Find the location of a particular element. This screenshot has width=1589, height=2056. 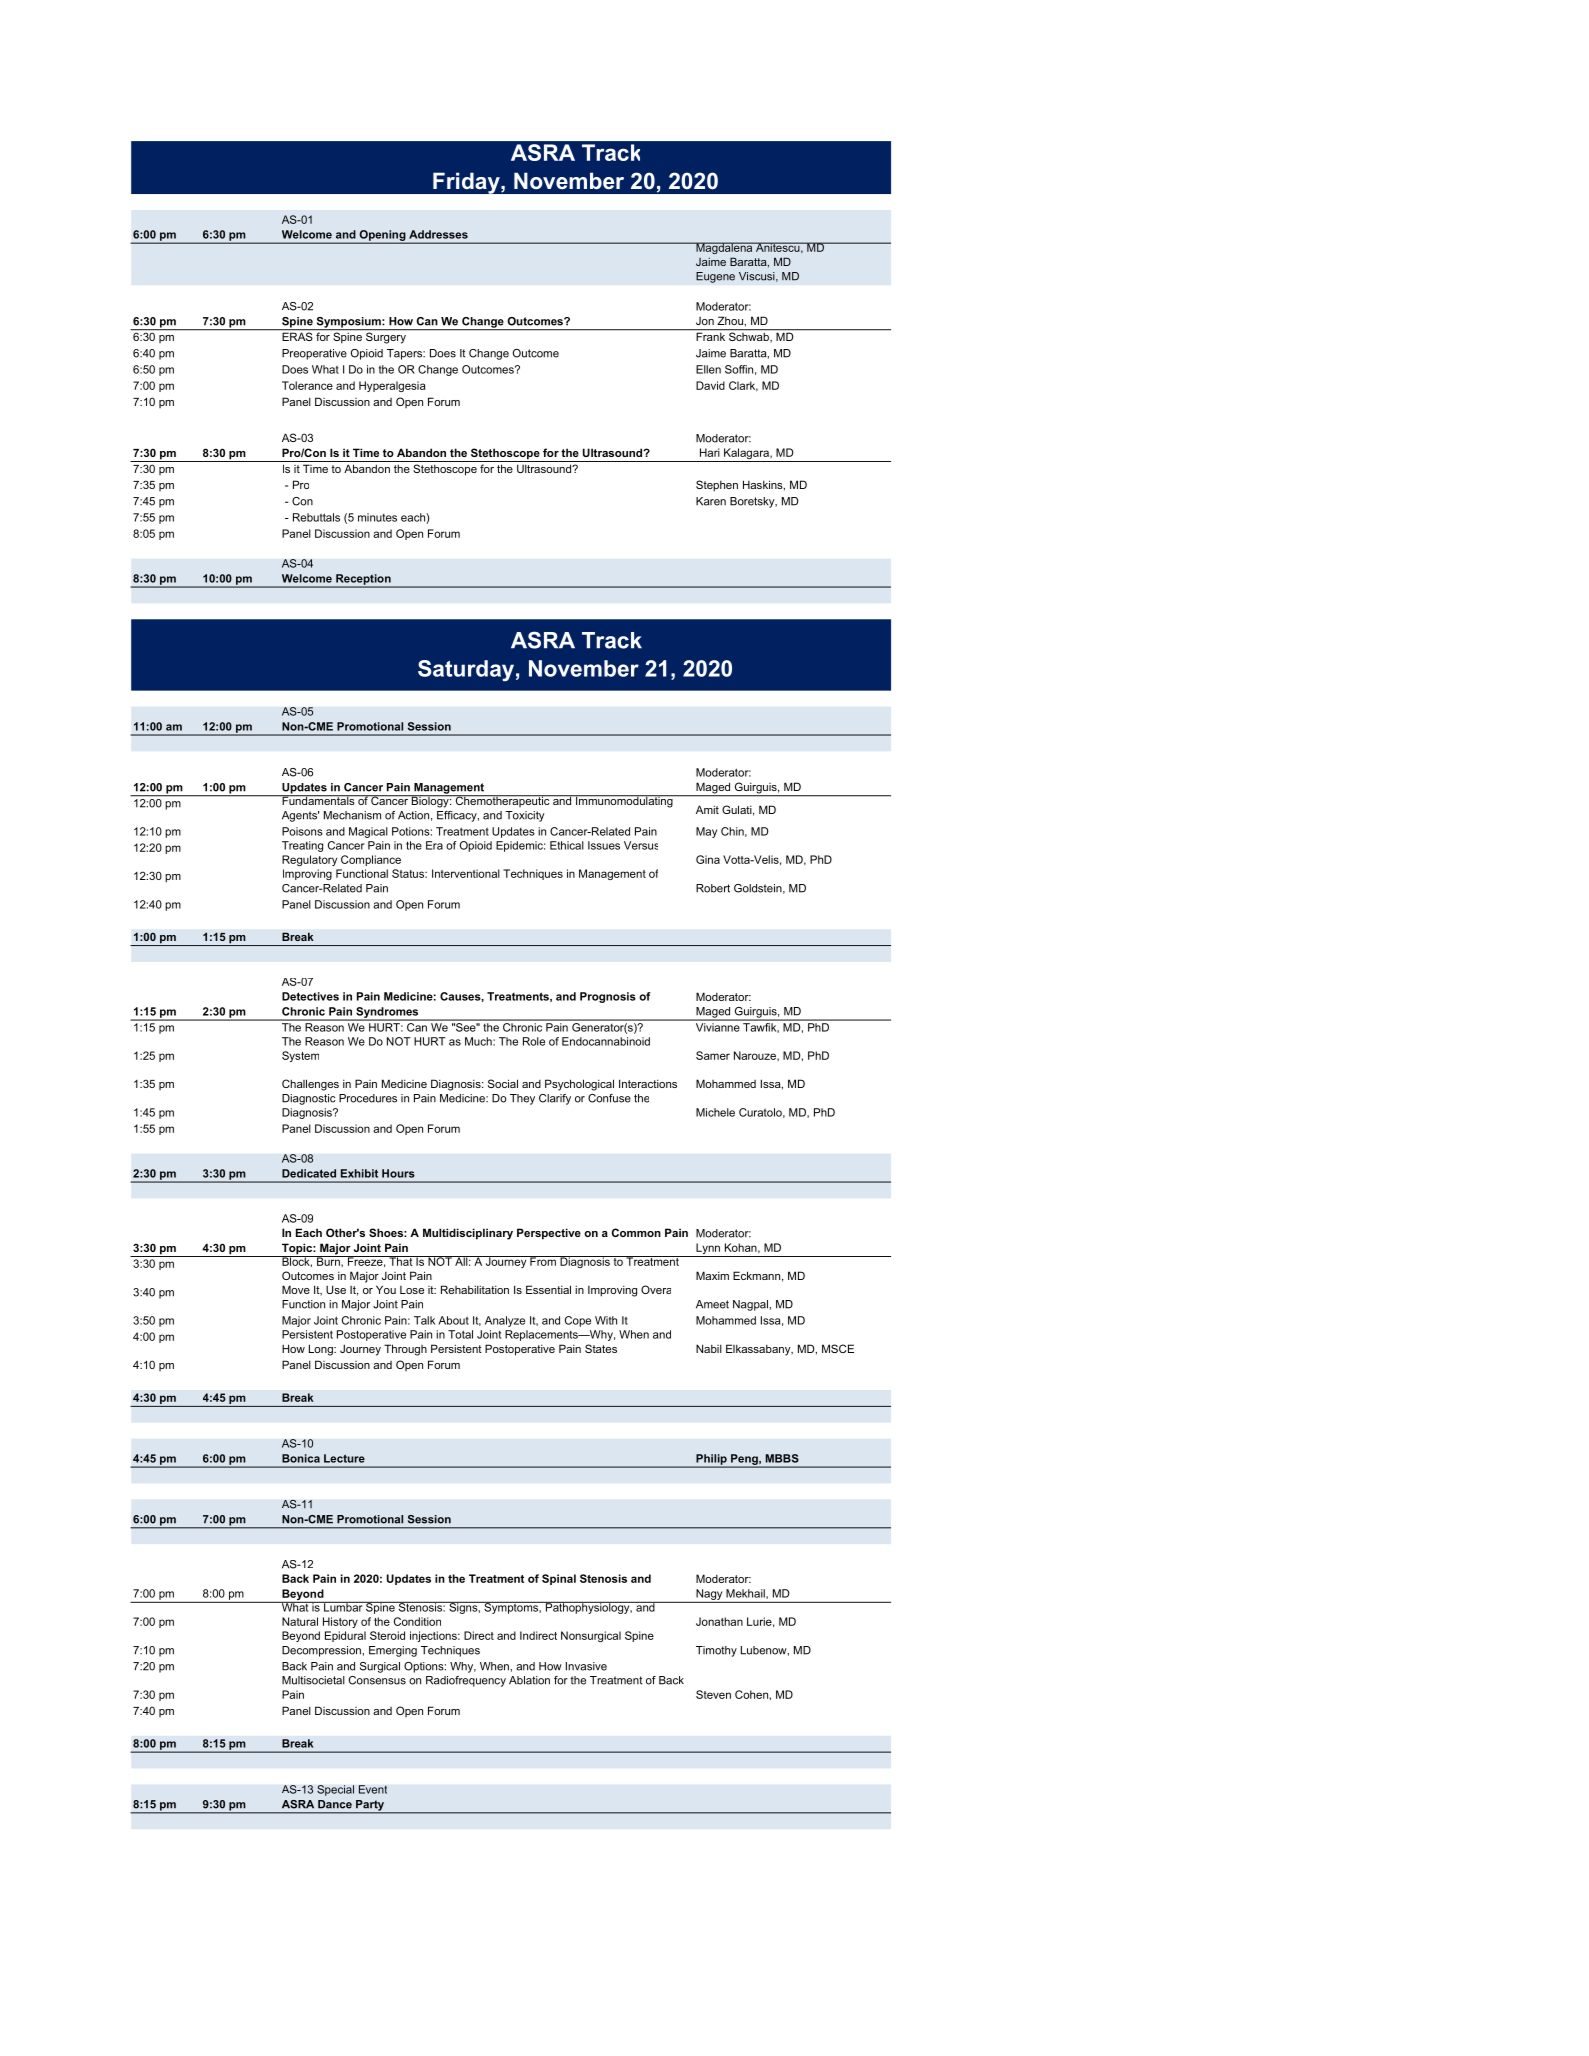

Eugene is located at coordinates (715, 277).
